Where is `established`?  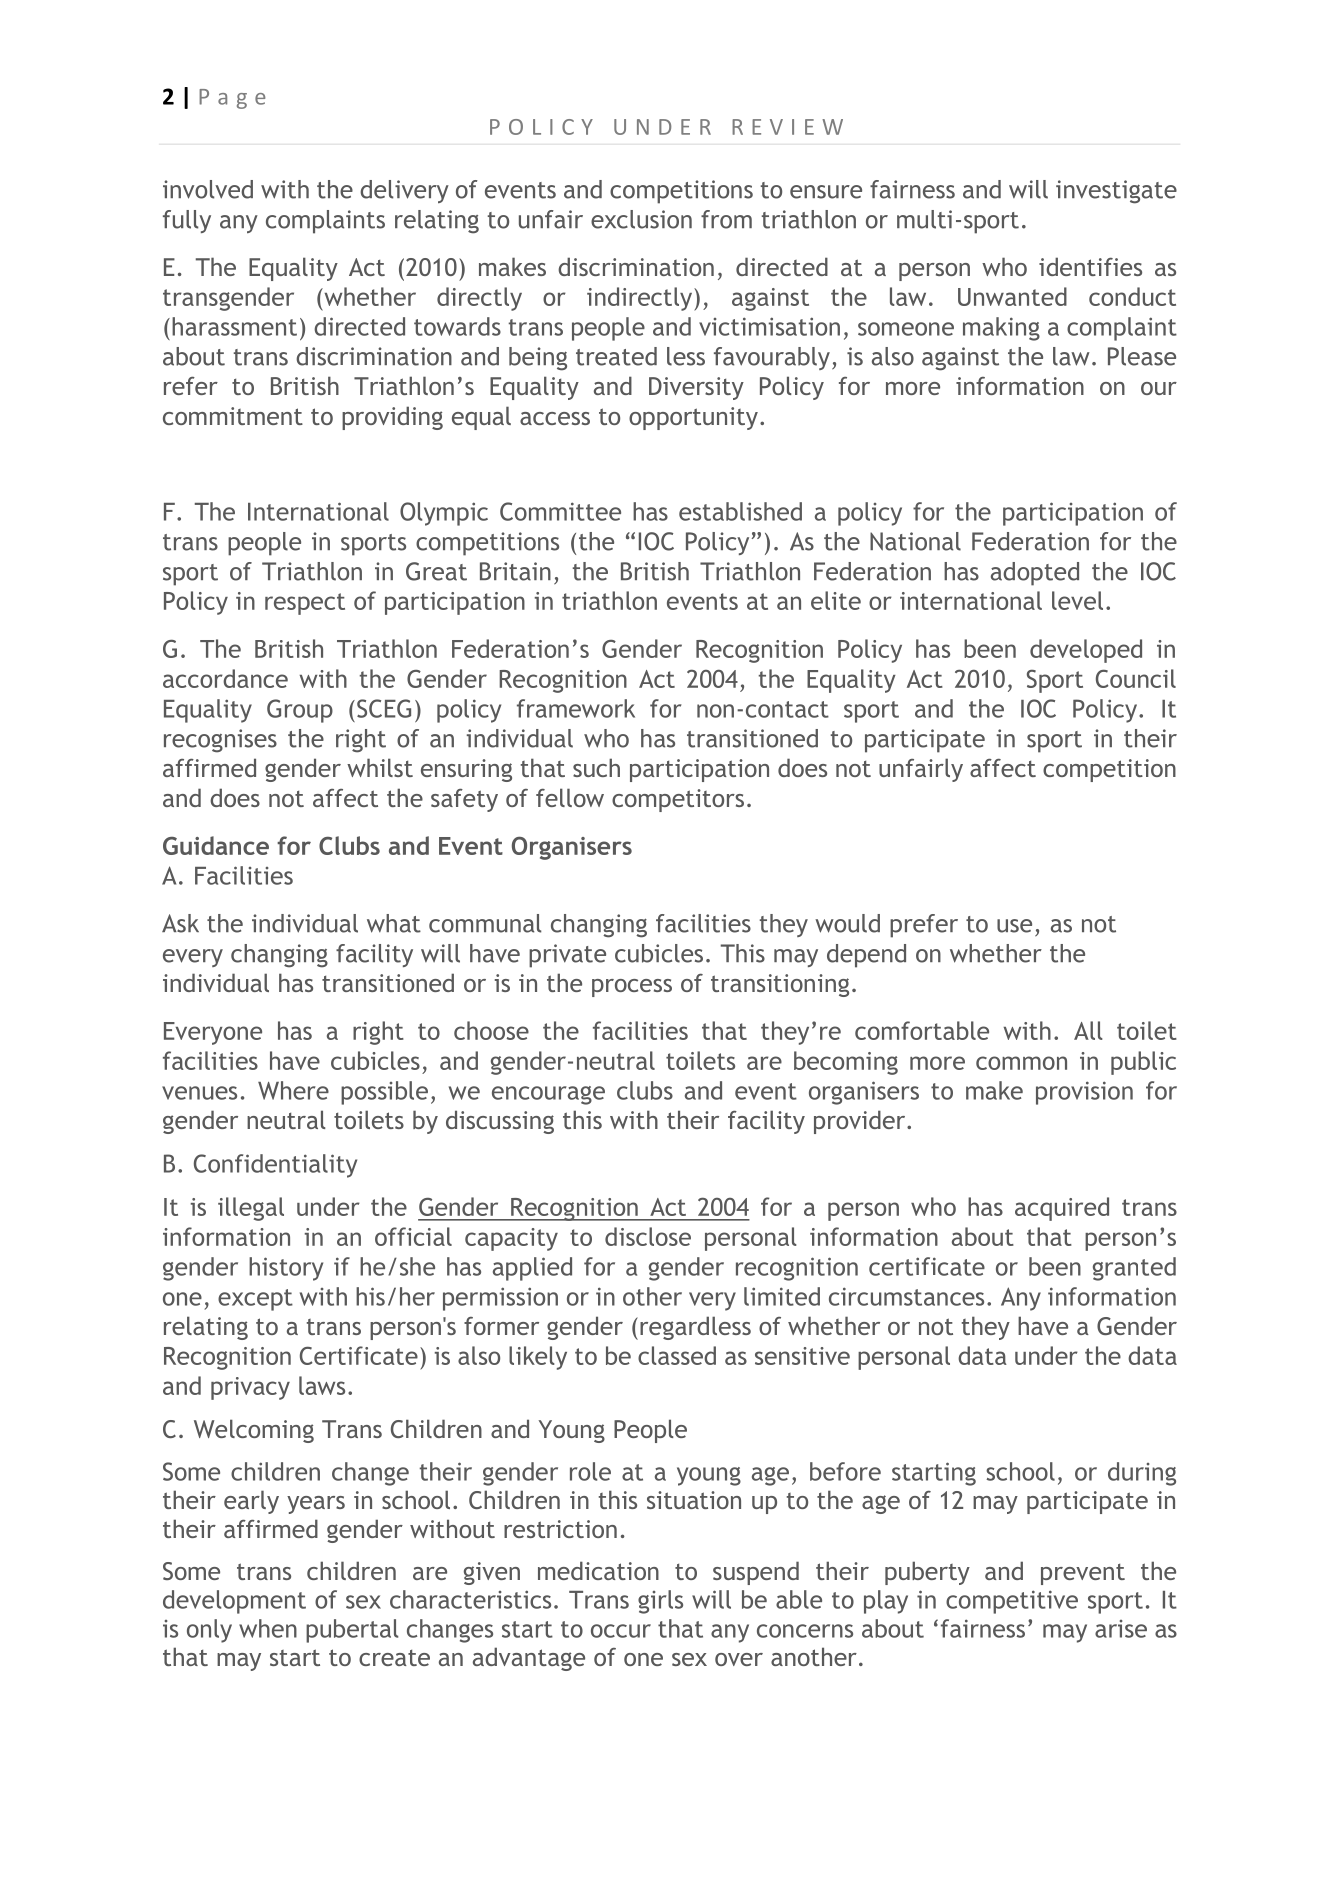 established is located at coordinates (740, 511).
